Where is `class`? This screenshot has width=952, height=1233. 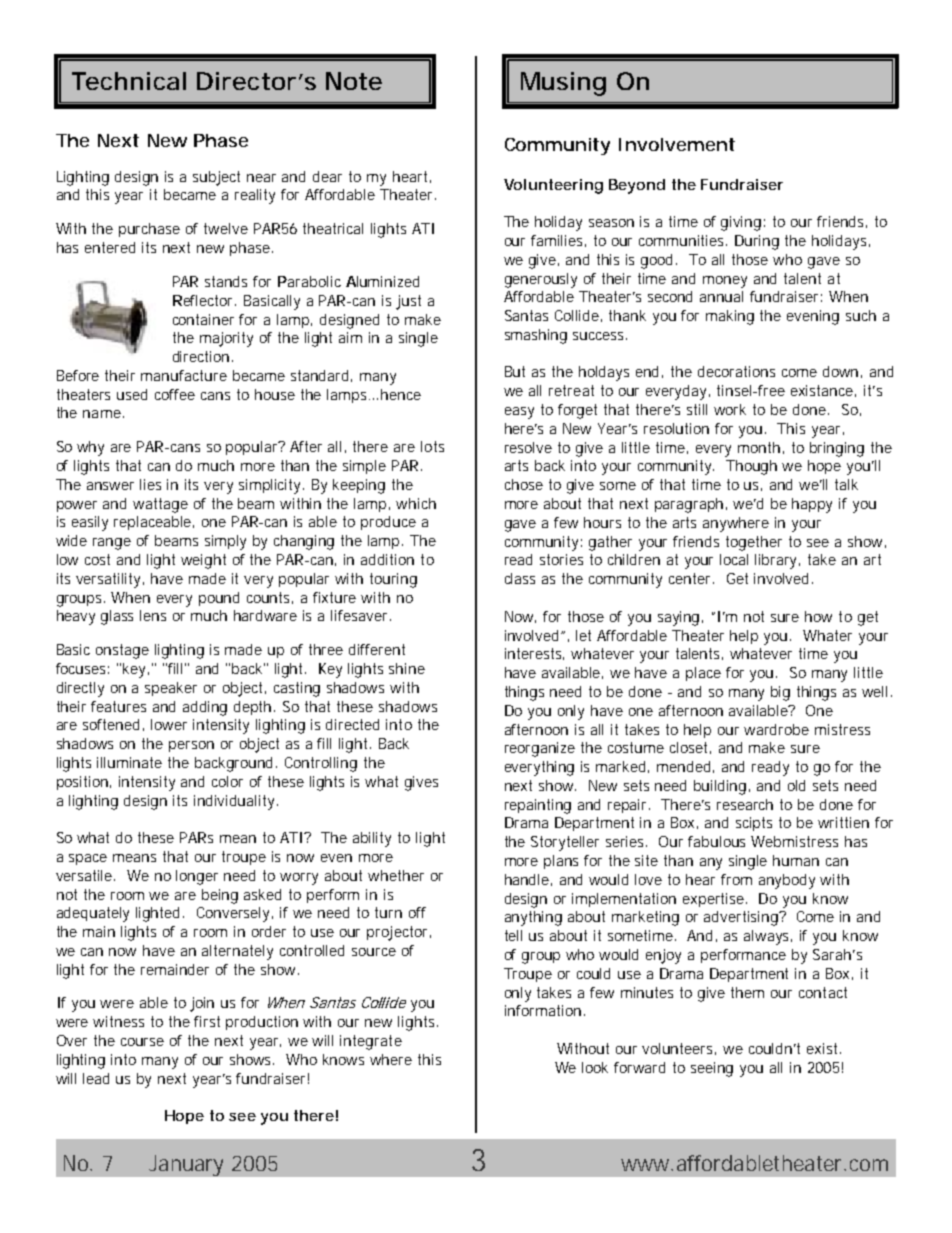
class is located at coordinates (520, 578).
